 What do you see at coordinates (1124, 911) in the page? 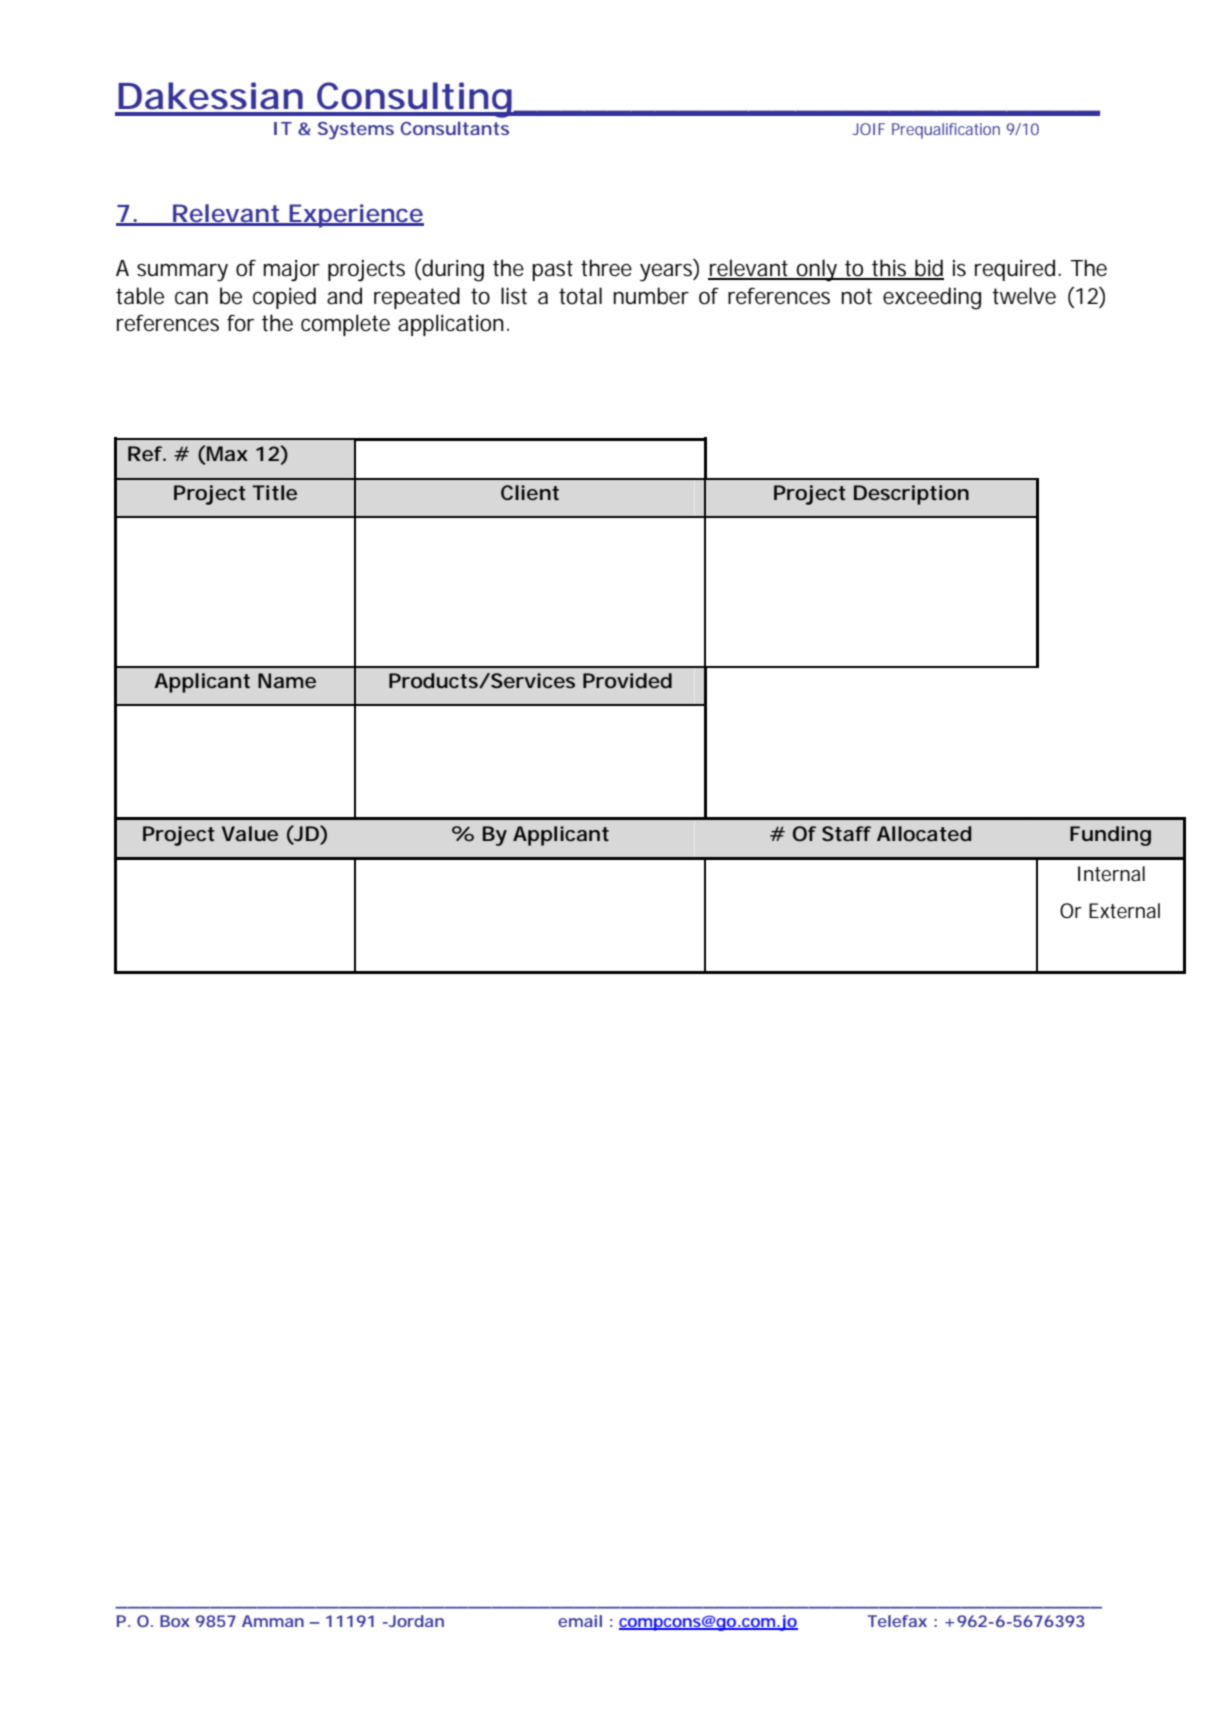
I see `External` at bounding box center [1124, 911].
